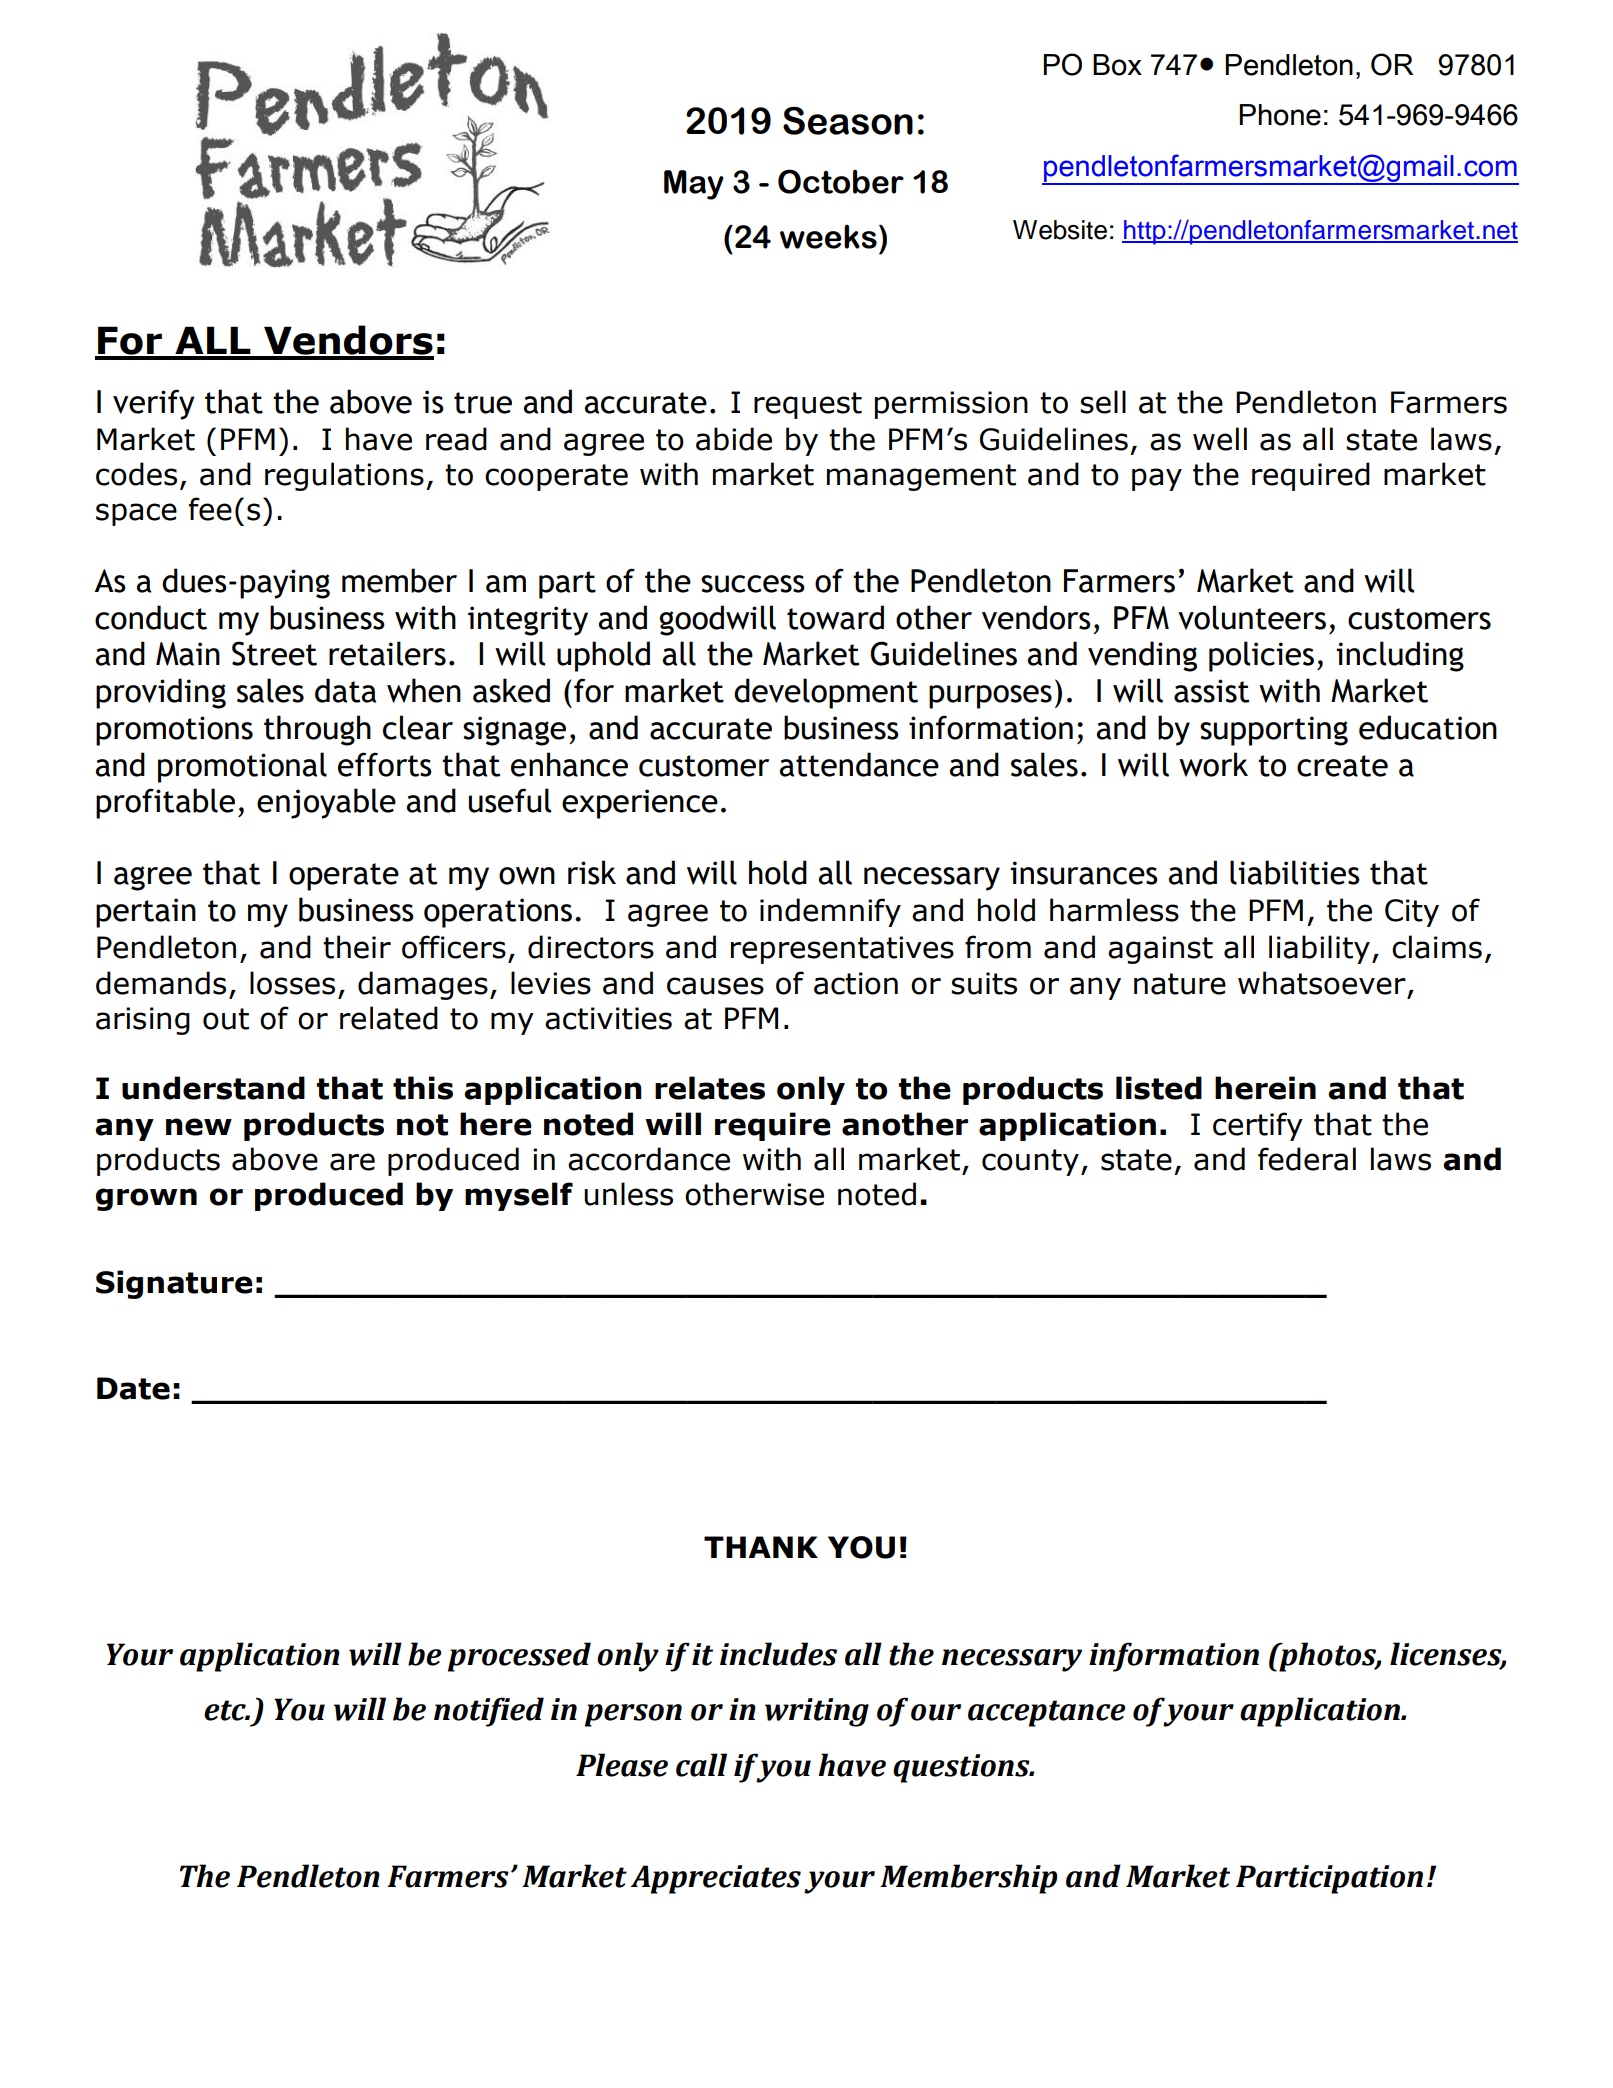 This screenshot has height=2088, width=1613. What do you see at coordinates (694, 185) in the screenshot?
I see `May` at bounding box center [694, 185].
